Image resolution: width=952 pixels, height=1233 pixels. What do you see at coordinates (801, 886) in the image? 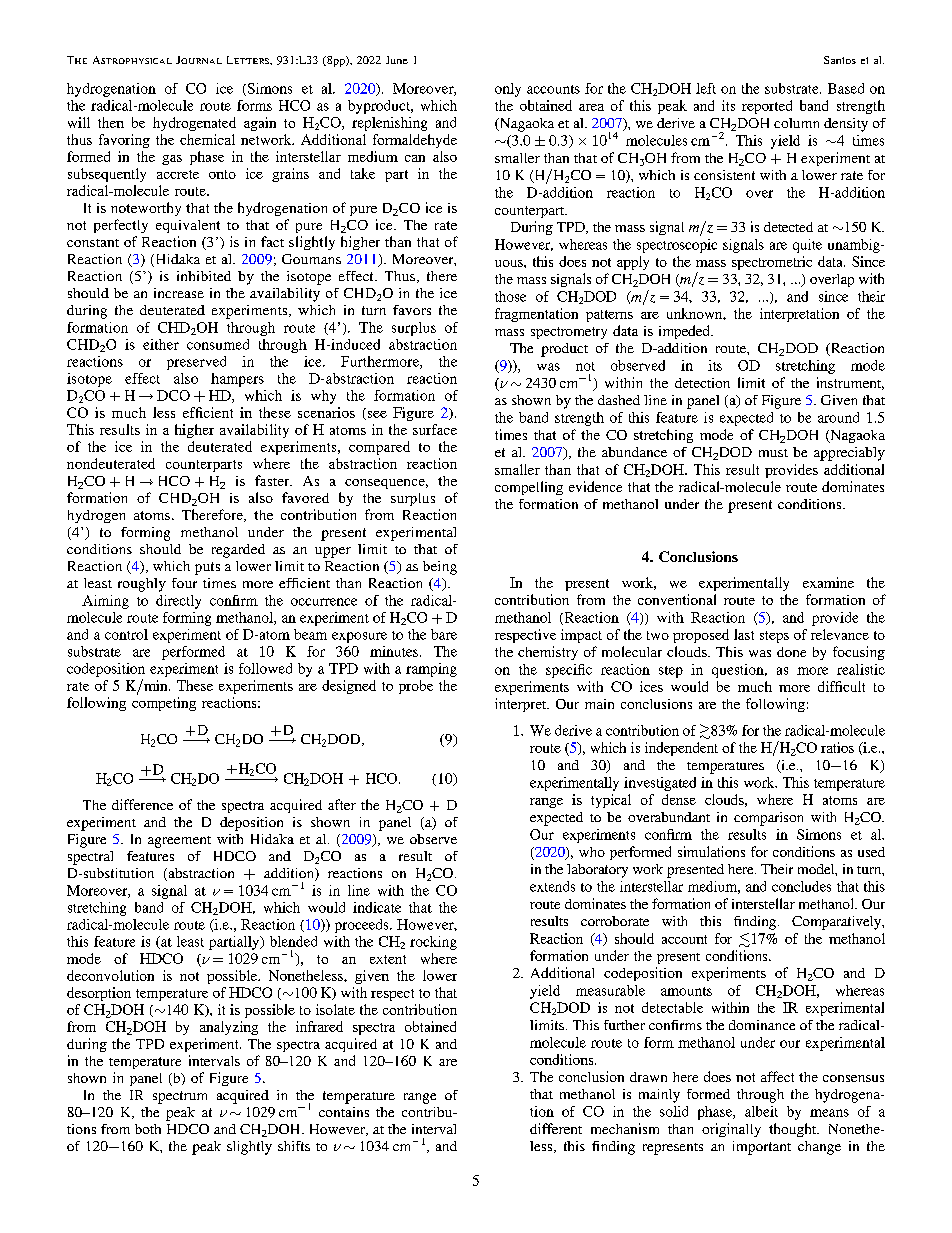
I see `concludes` at bounding box center [801, 886].
